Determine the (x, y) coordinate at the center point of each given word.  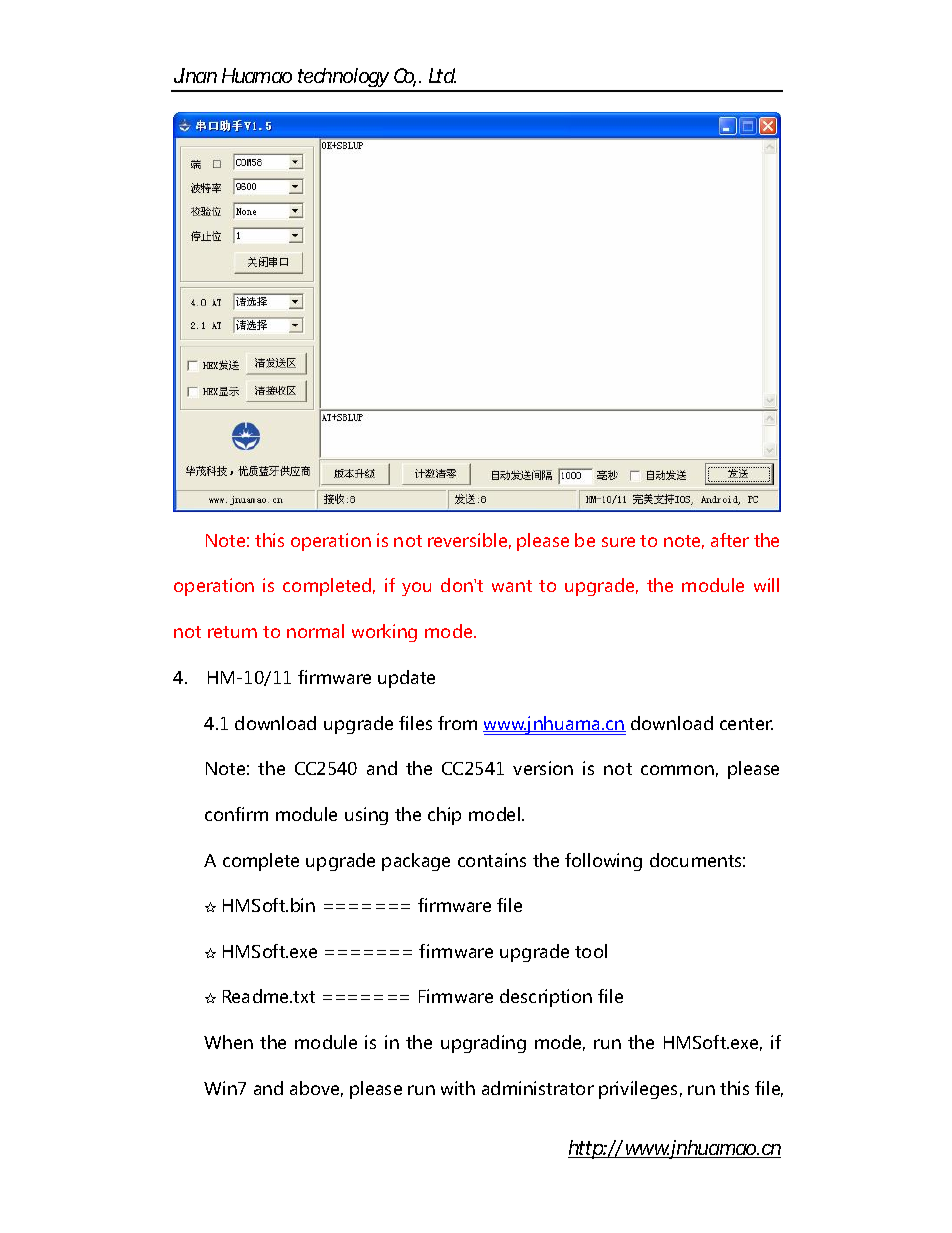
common (677, 770)
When (228, 1042)
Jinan (195, 75)
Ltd (442, 75)
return (232, 632)
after (730, 540)
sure (618, 542)
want (512, 586)
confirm (236, 814)
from (457, 723)
